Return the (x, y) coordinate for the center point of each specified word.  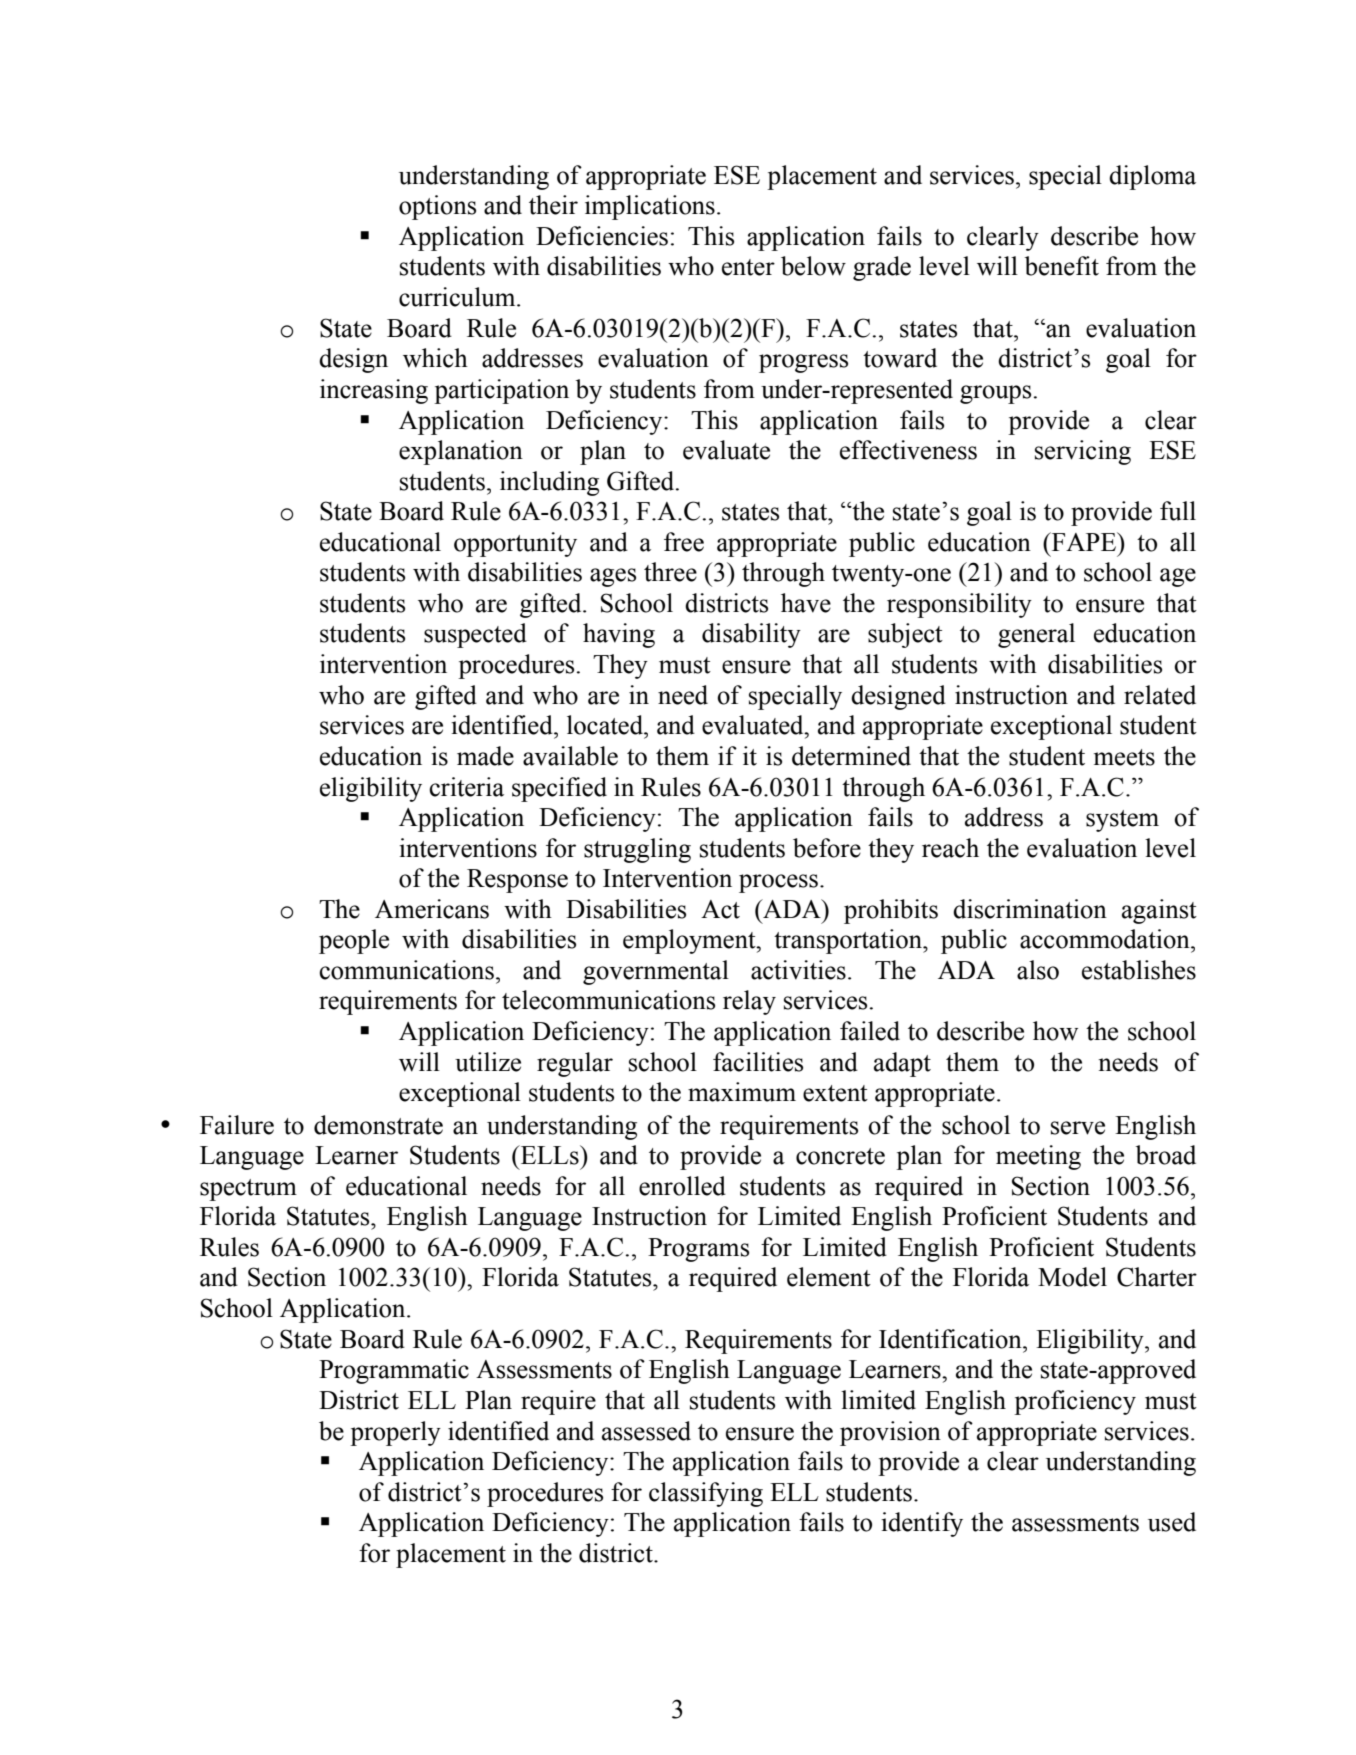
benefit (1062, 266)
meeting (1038, 1157)
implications (650, 207)
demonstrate (378, 1125)
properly (395, 1433)
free (684, 542)
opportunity (515, 544)
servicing (1083, 452)
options (437, 207)
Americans (432, 909)
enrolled (682, 1186)
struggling (637, 850)
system (1122, 821)
